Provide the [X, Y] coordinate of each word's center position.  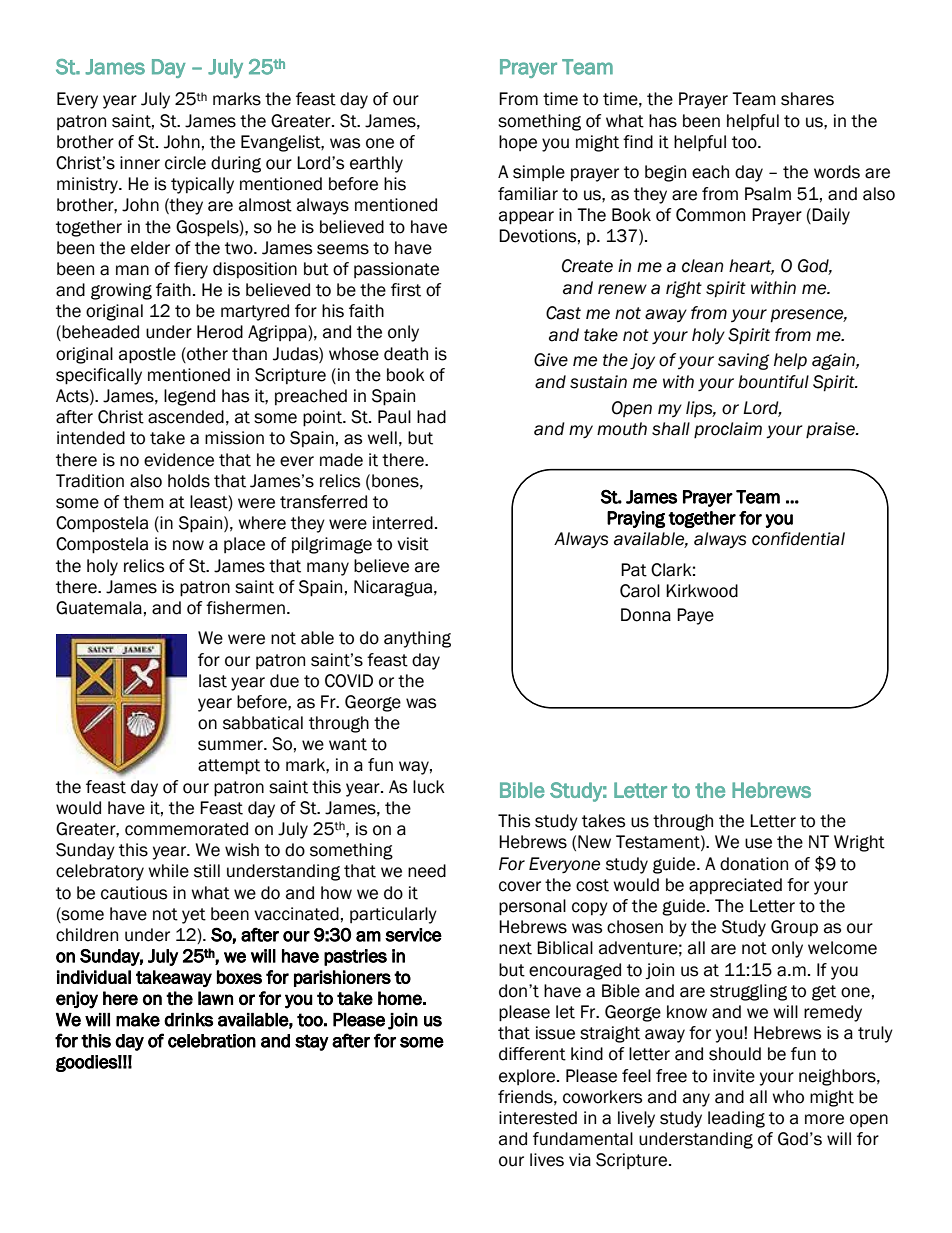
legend [189, 397]
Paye [695, 616]
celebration [212, 1041]
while [168, 871]
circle [185, 163]
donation [754, 864]
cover [520, 886]
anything [417, 639]
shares [807, 99]
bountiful [773, 382]
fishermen [245, 608]
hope [518, 143]
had [431, 417]
